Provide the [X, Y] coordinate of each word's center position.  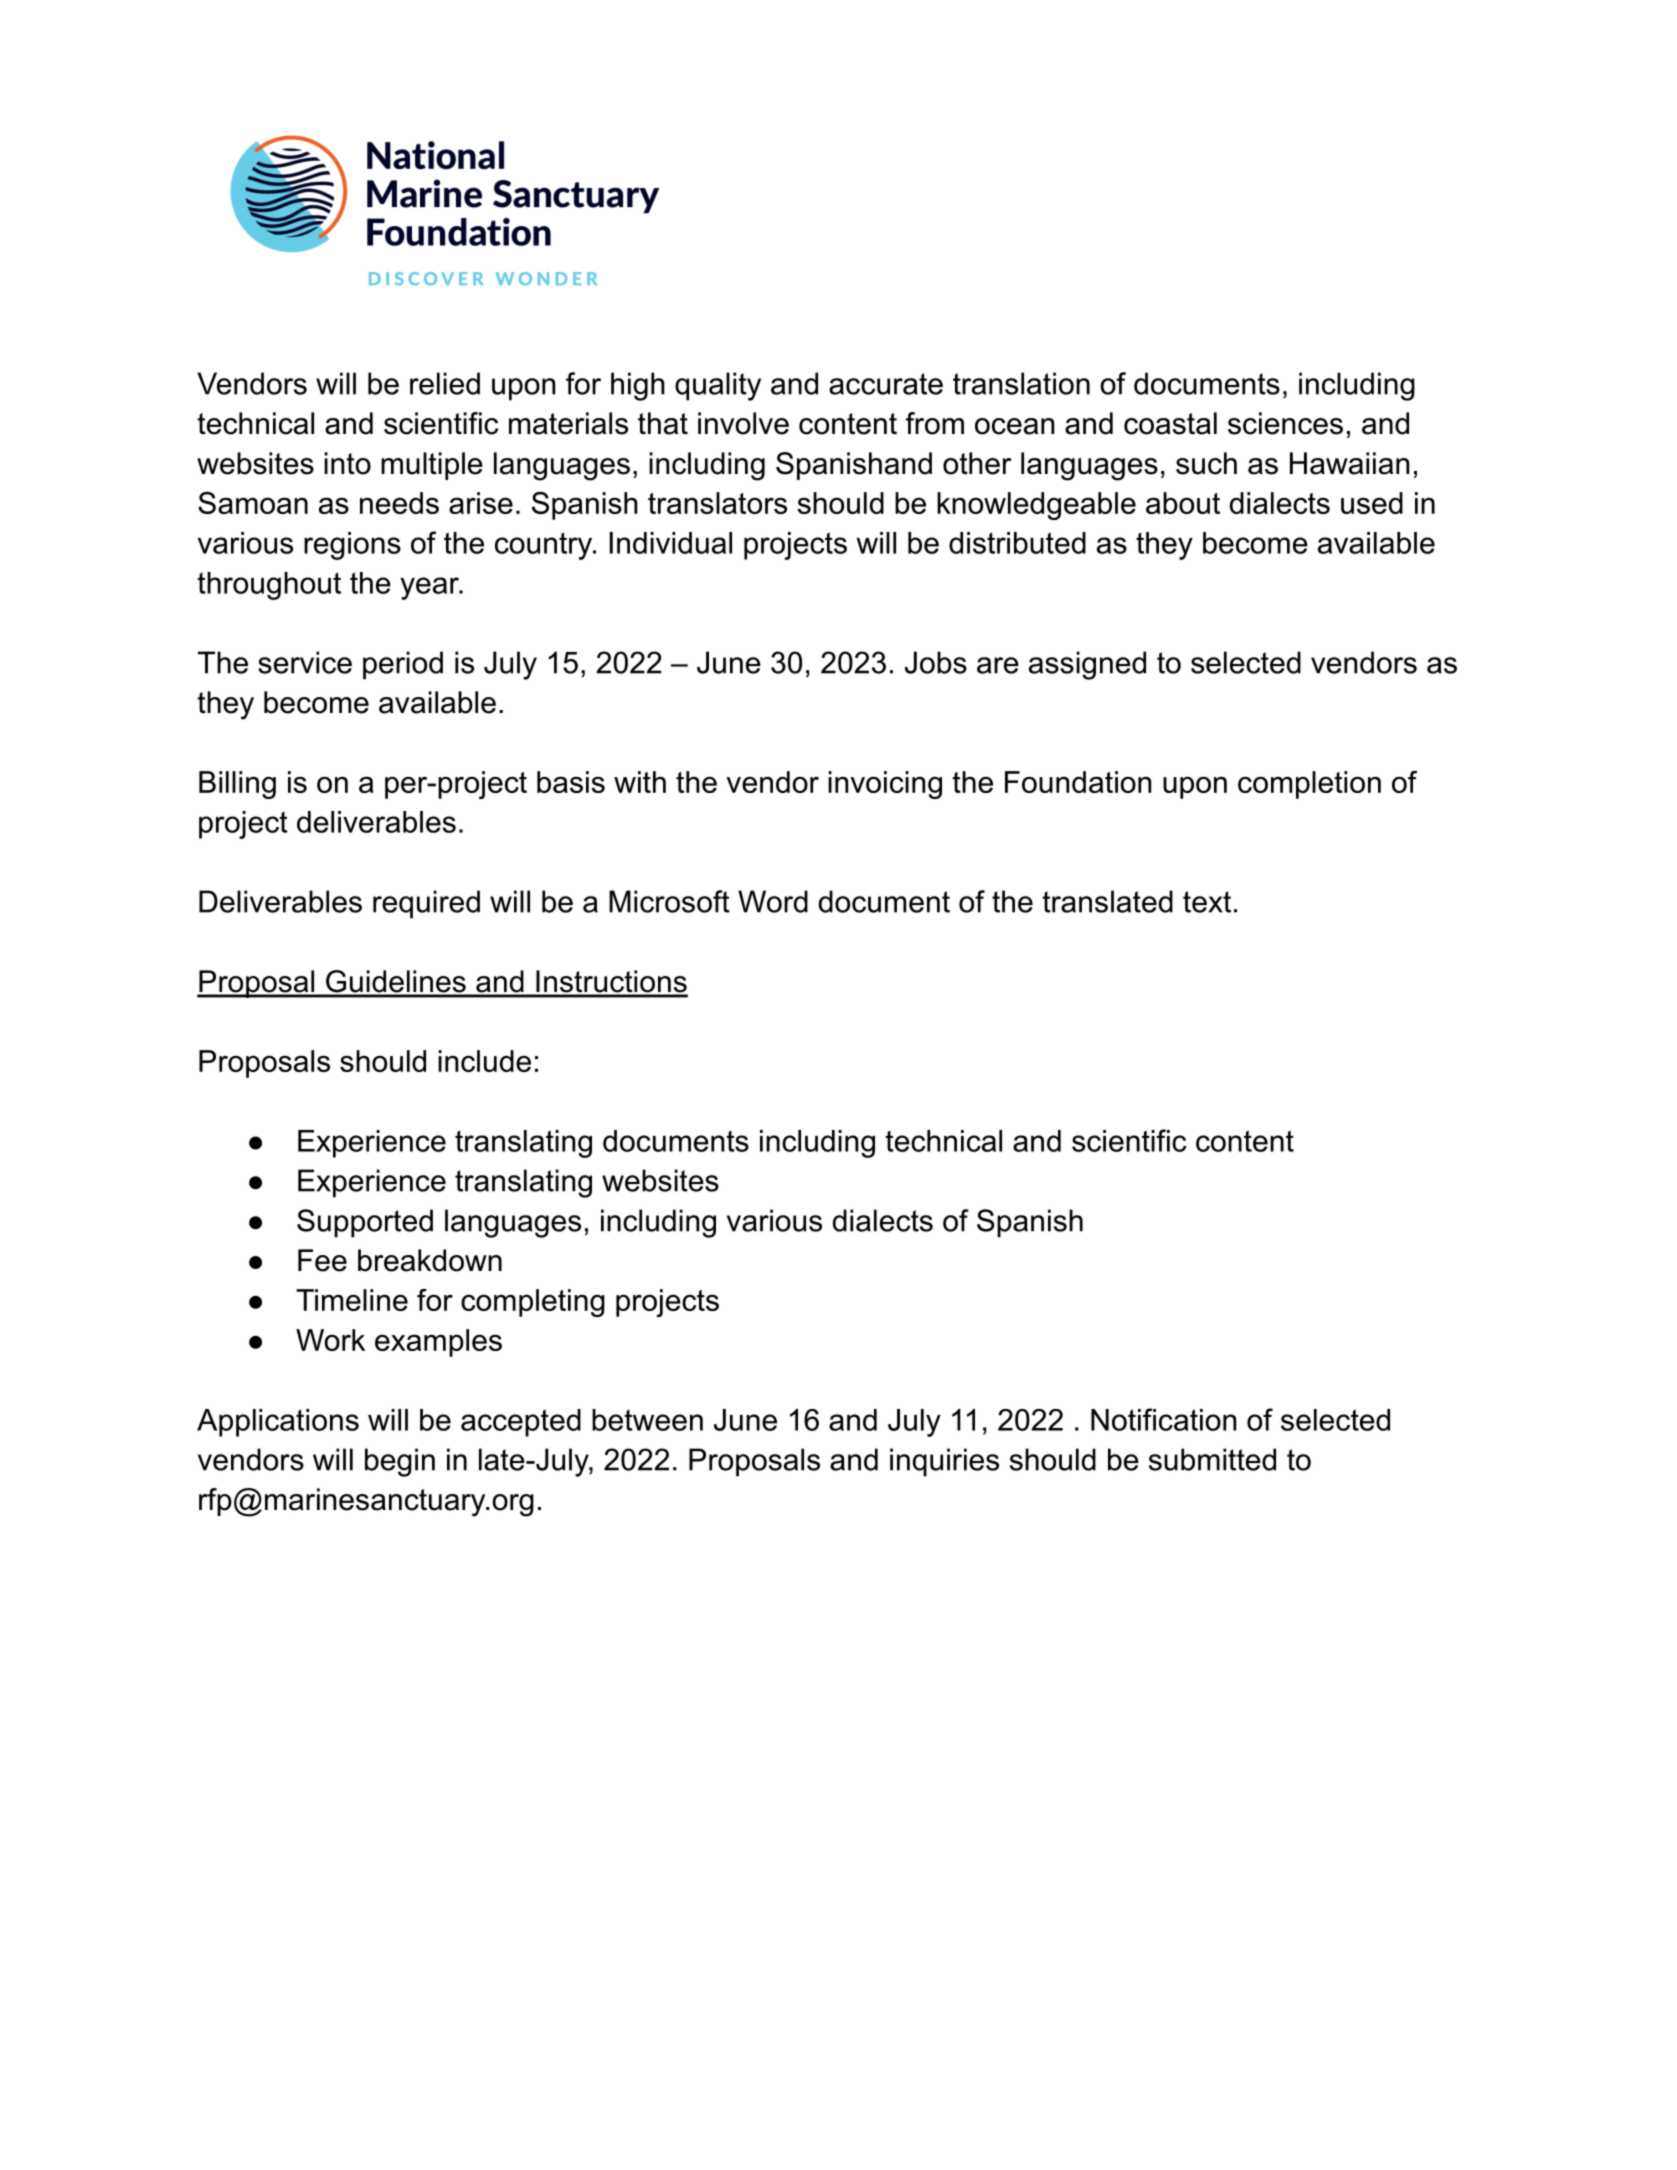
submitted [1212, 1459]
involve [743, 423]
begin [400, 1462]
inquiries [944, 1462]
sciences [1285, 423]
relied [445, 383]
